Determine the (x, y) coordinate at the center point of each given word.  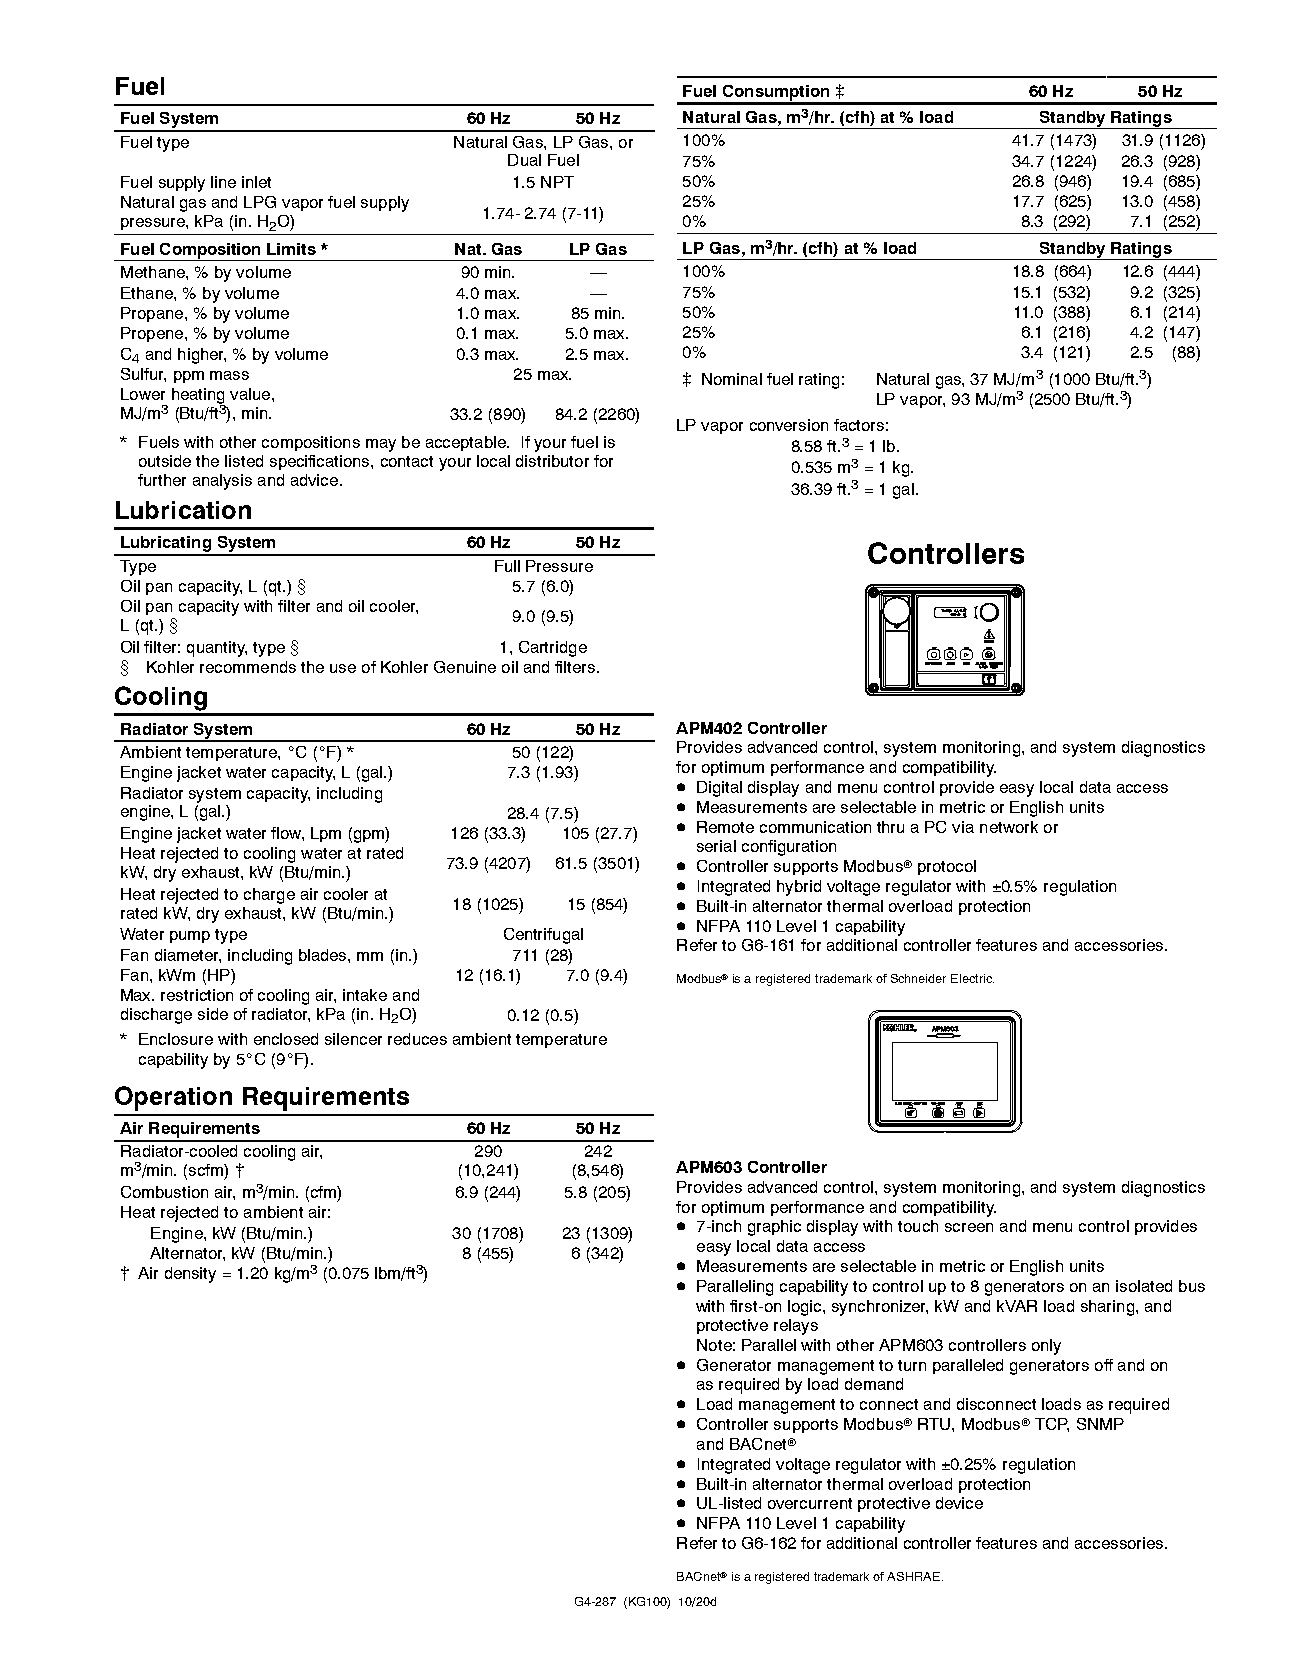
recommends (248, 667)
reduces (417, 1039)
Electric (972, 978)
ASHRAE (915, 1576)
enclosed (286, 1039)
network (1009, 827)
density (190, 1275)
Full (507, 566)
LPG (260, 202)
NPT (557, 182)
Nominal (732, 379)
